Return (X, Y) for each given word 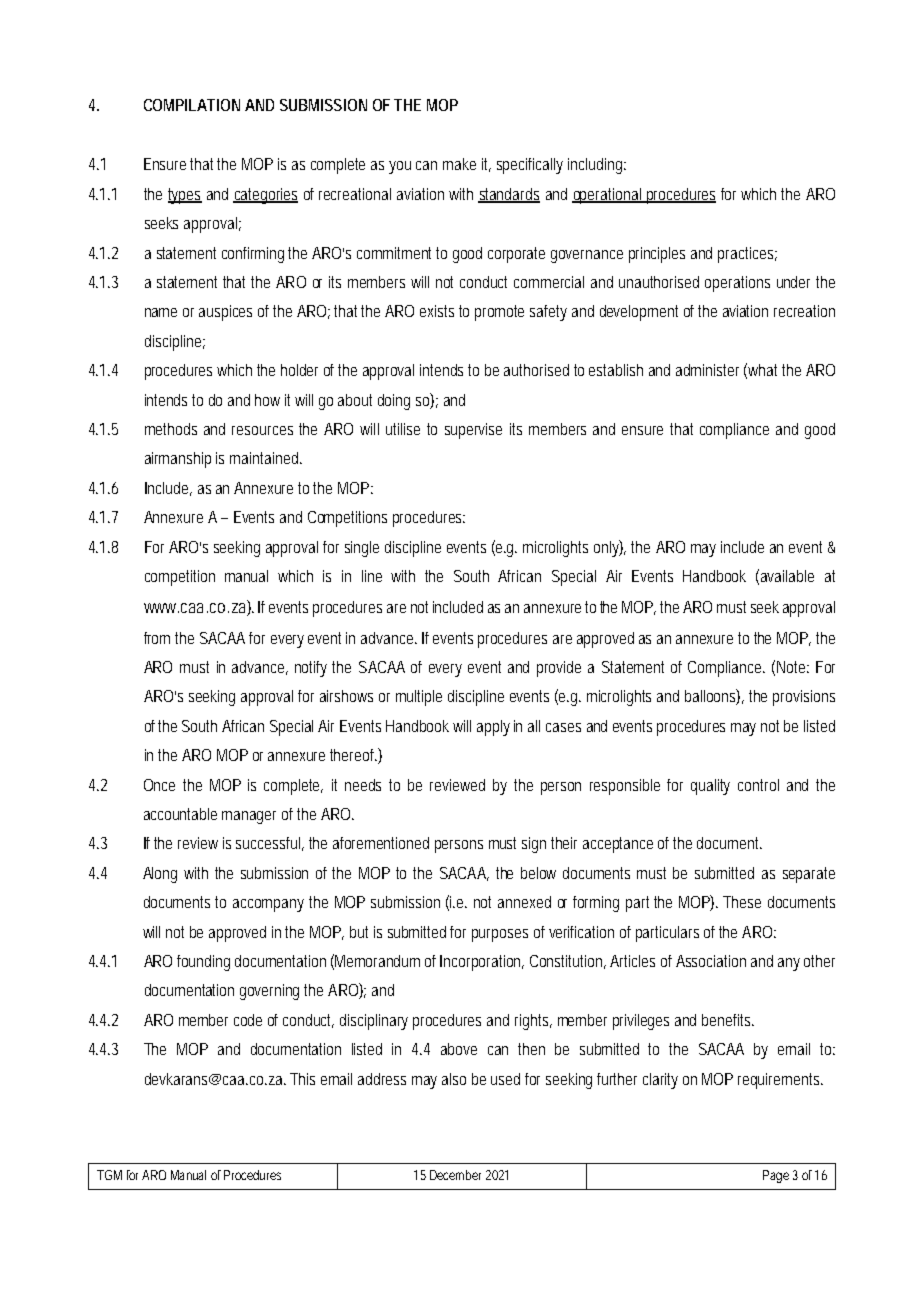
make (459, 164)
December (455, 1175)
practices (747, 255)
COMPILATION (192, 105)
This (302, 1079)
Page (776, 1176)
